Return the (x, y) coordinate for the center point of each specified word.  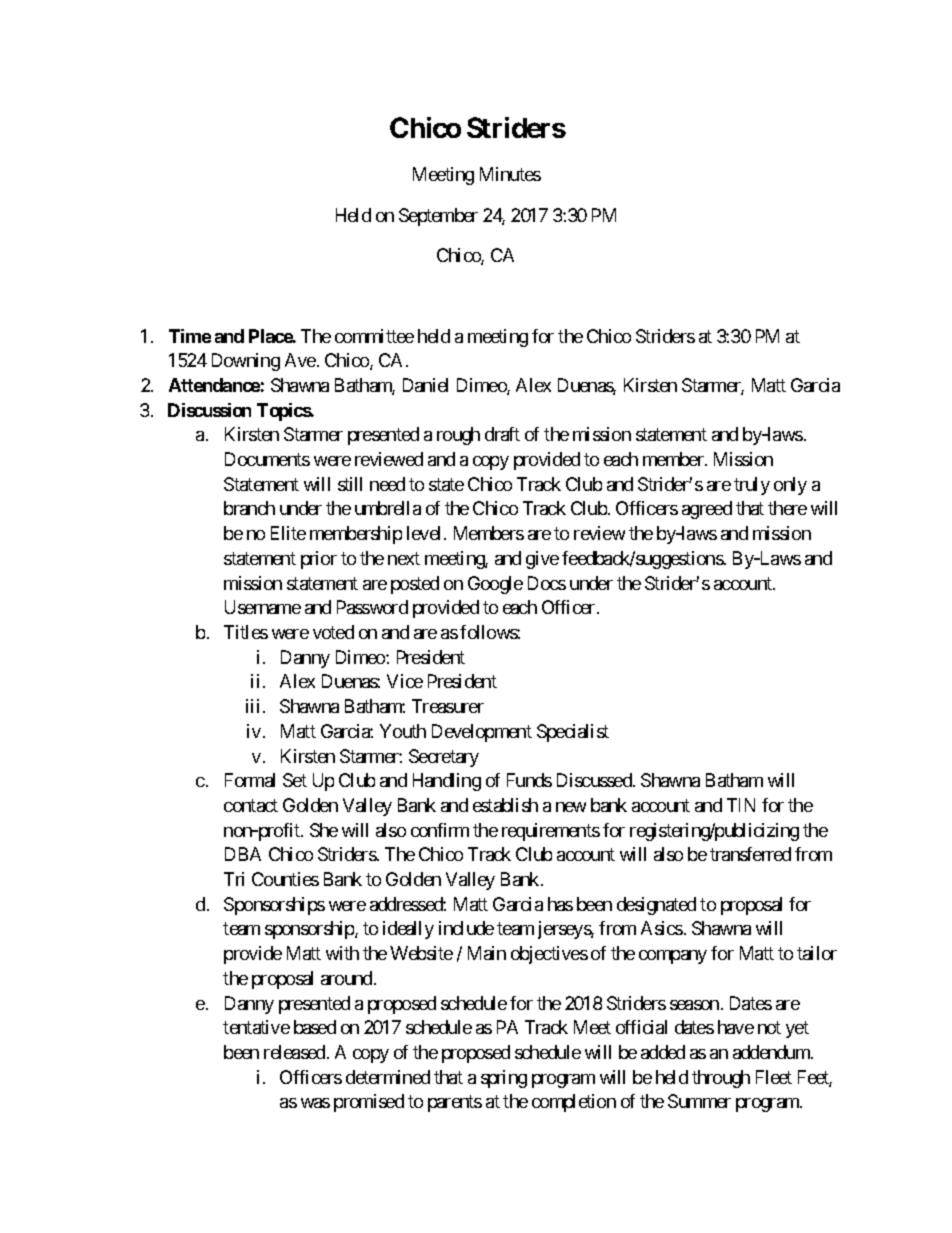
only (790, 486)
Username (263, 607)
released (294, 1052)
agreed (707, 510)
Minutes (510, 174)
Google (495, 585)
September (438, 217)
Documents (267, 459)
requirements (551, 832)
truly (752, 486)
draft (502, 434)
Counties (285, 879)
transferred (750, 854)
